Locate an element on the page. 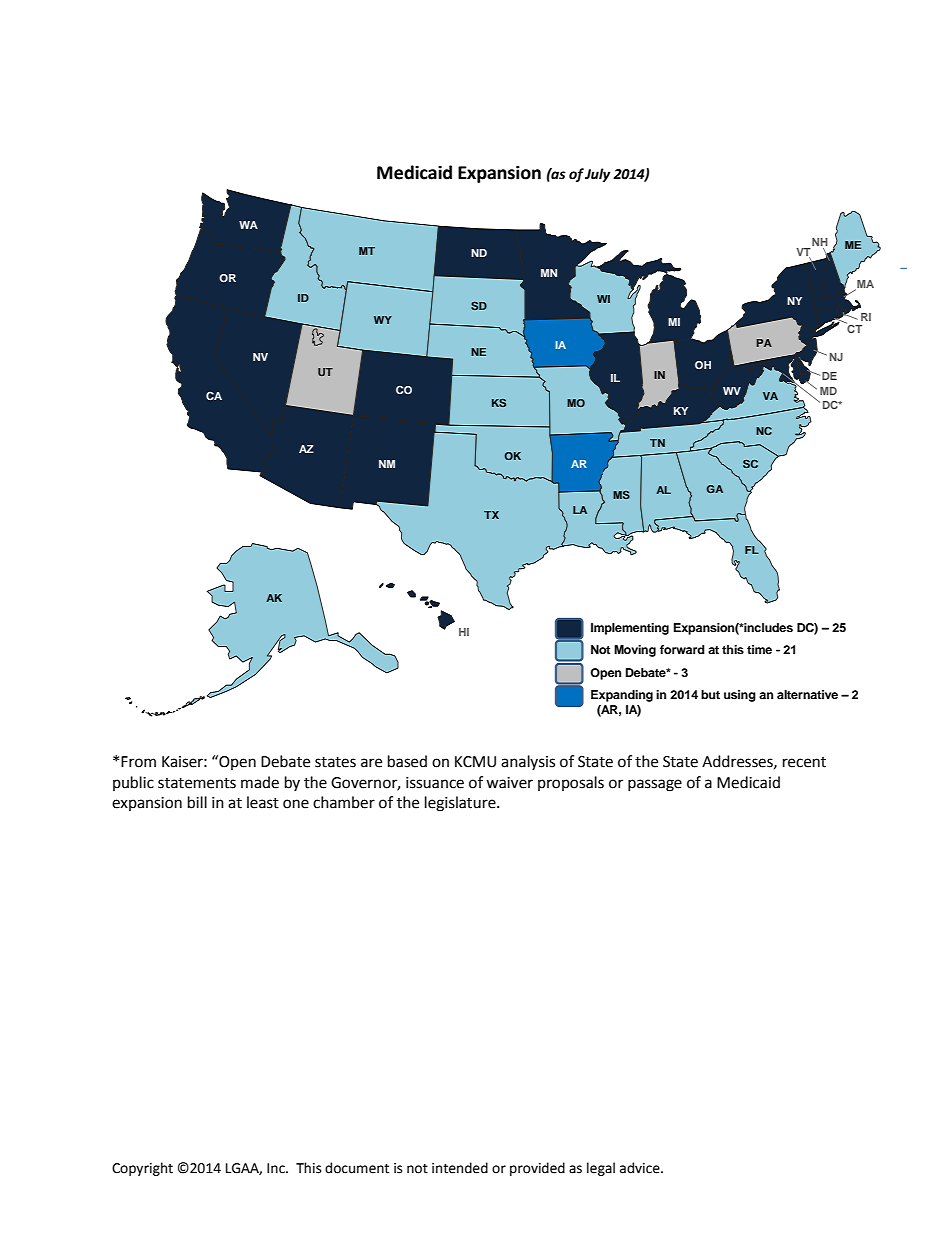 Image resolution: width=952 pixels, height=1233 pixels. forward is located at coordinates (682, 649).
